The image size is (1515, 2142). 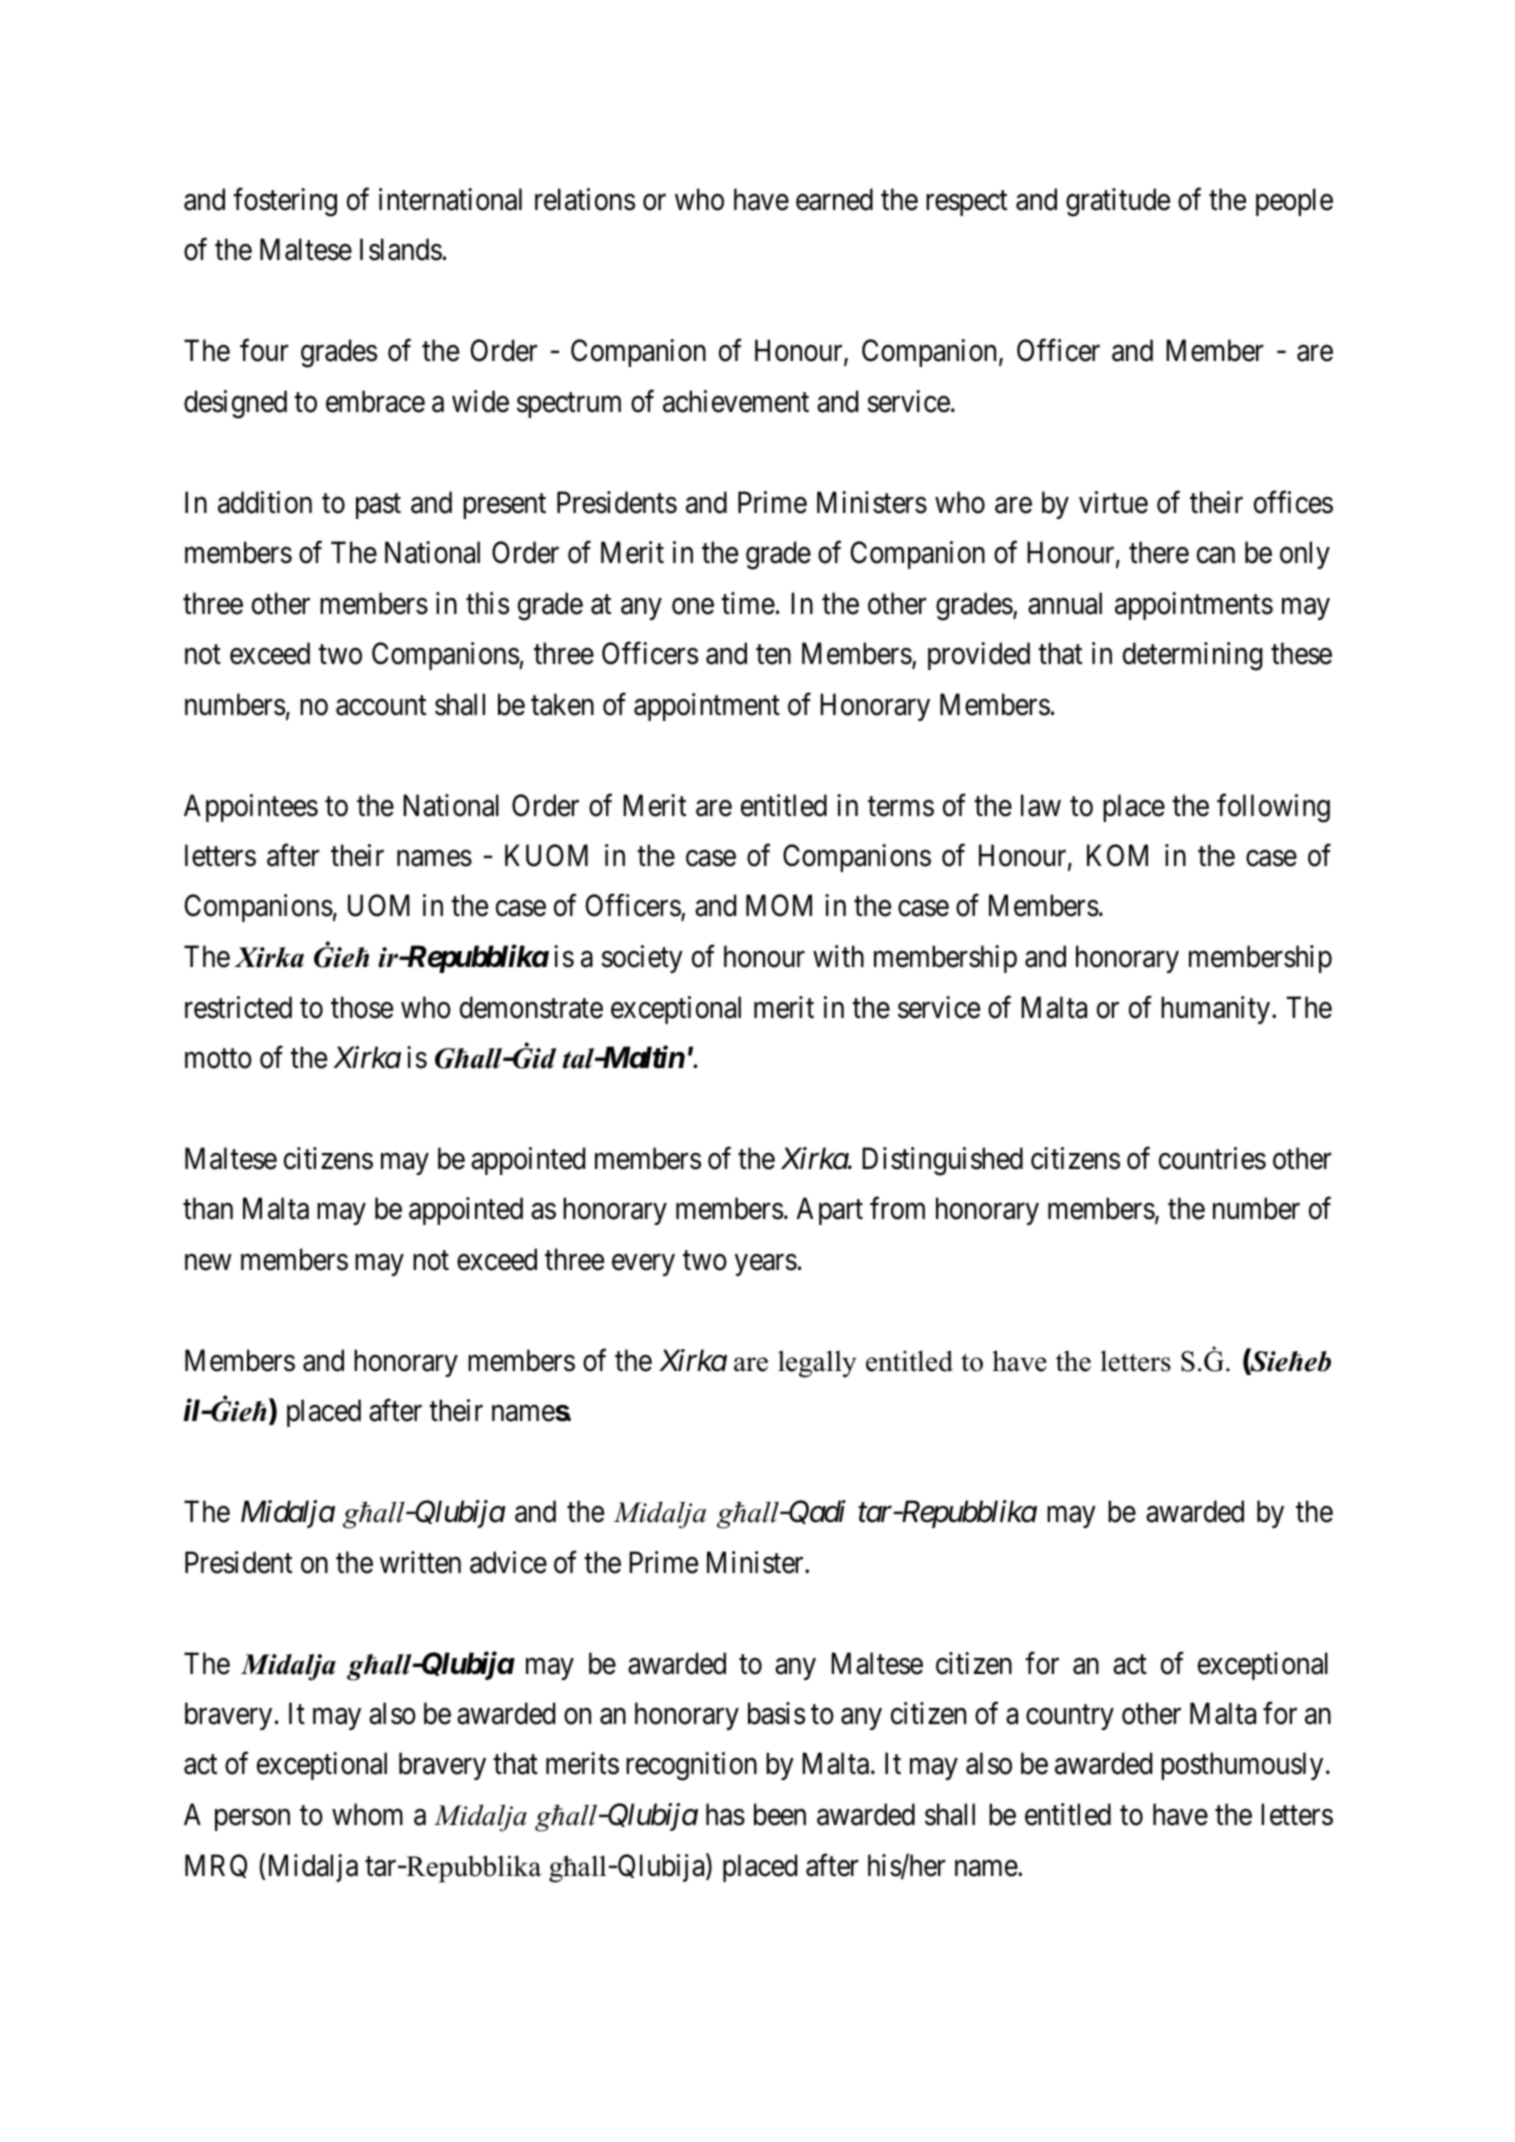 I want to click on there, so click(x=1159, y=552).
